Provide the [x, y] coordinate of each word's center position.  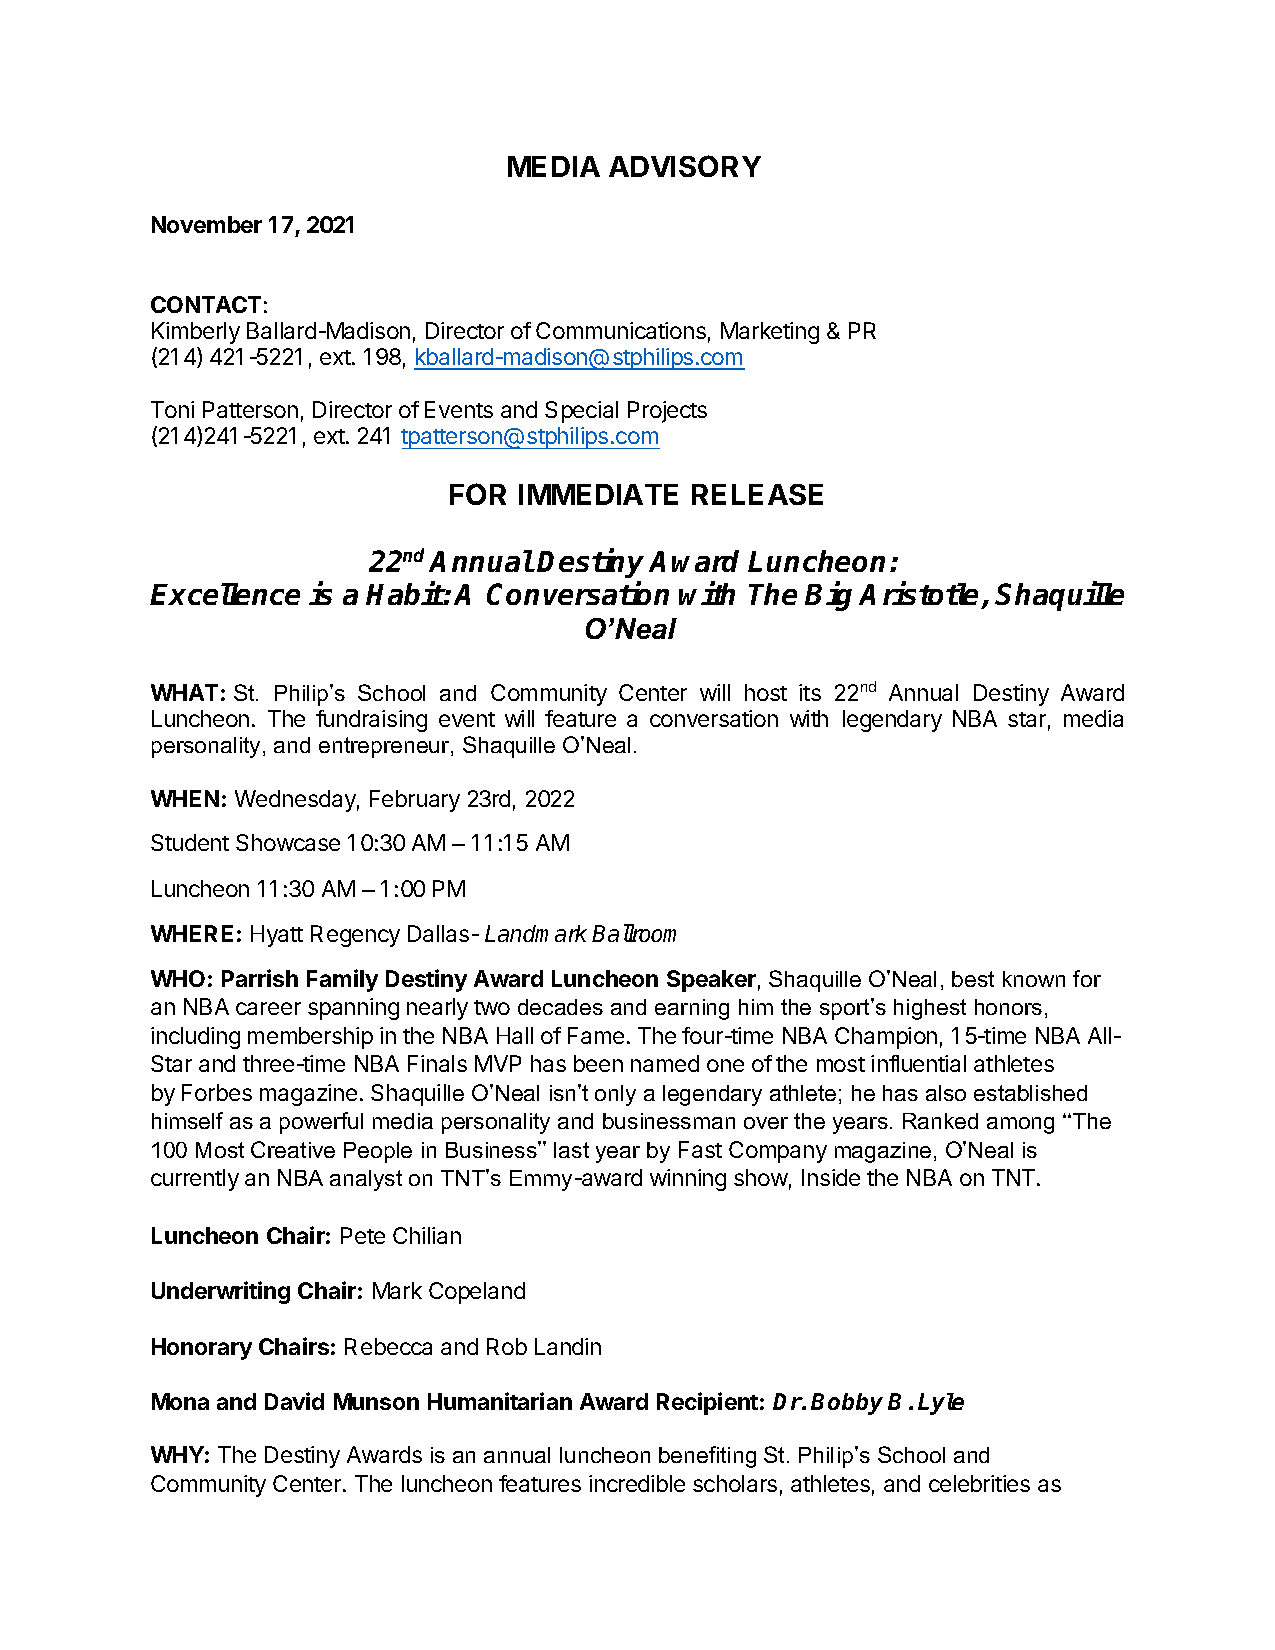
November [207, 224]
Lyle [941, 1404]
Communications [621, 330]
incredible [637, 1483]
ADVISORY [685, 166]
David [294, 1401]
